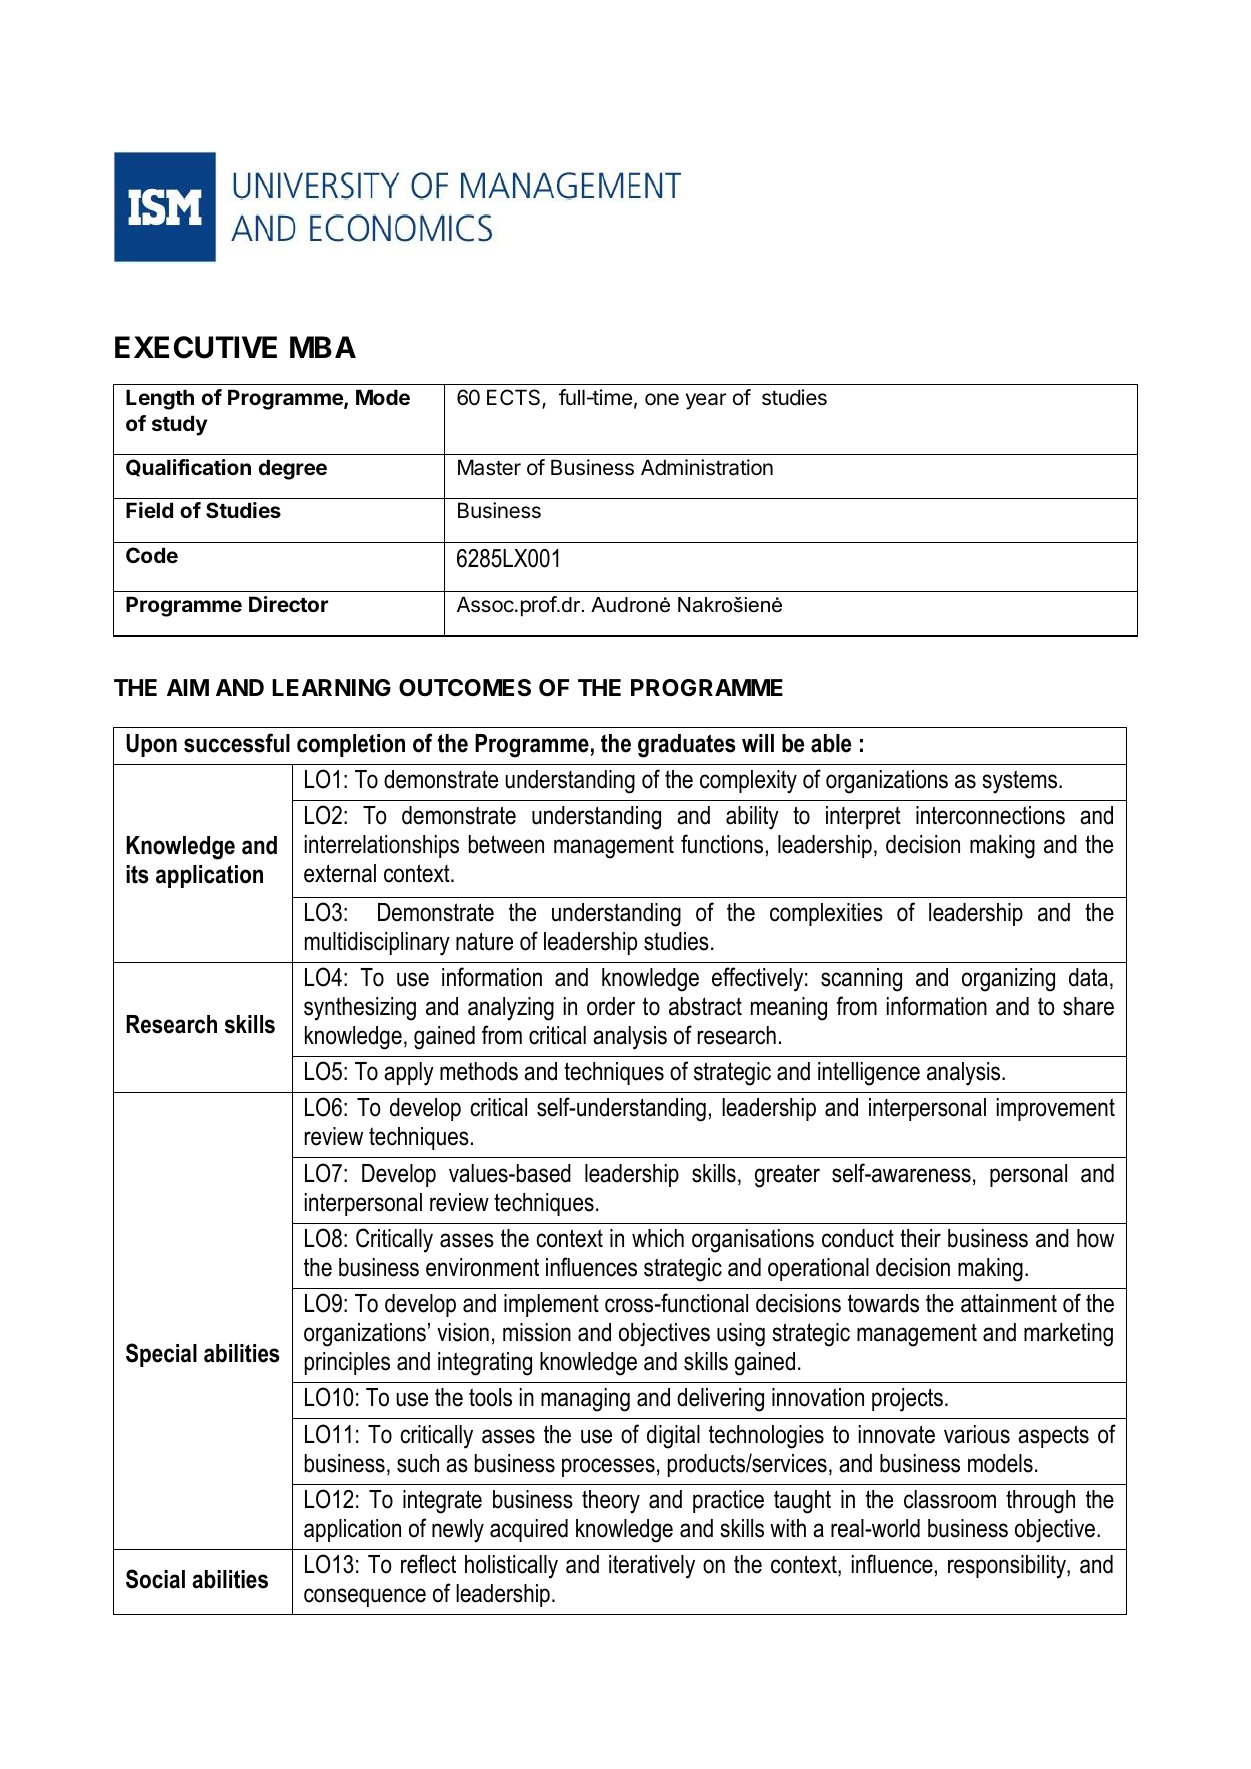  I want to click on EXECUTIVE, so click(196, 347).
